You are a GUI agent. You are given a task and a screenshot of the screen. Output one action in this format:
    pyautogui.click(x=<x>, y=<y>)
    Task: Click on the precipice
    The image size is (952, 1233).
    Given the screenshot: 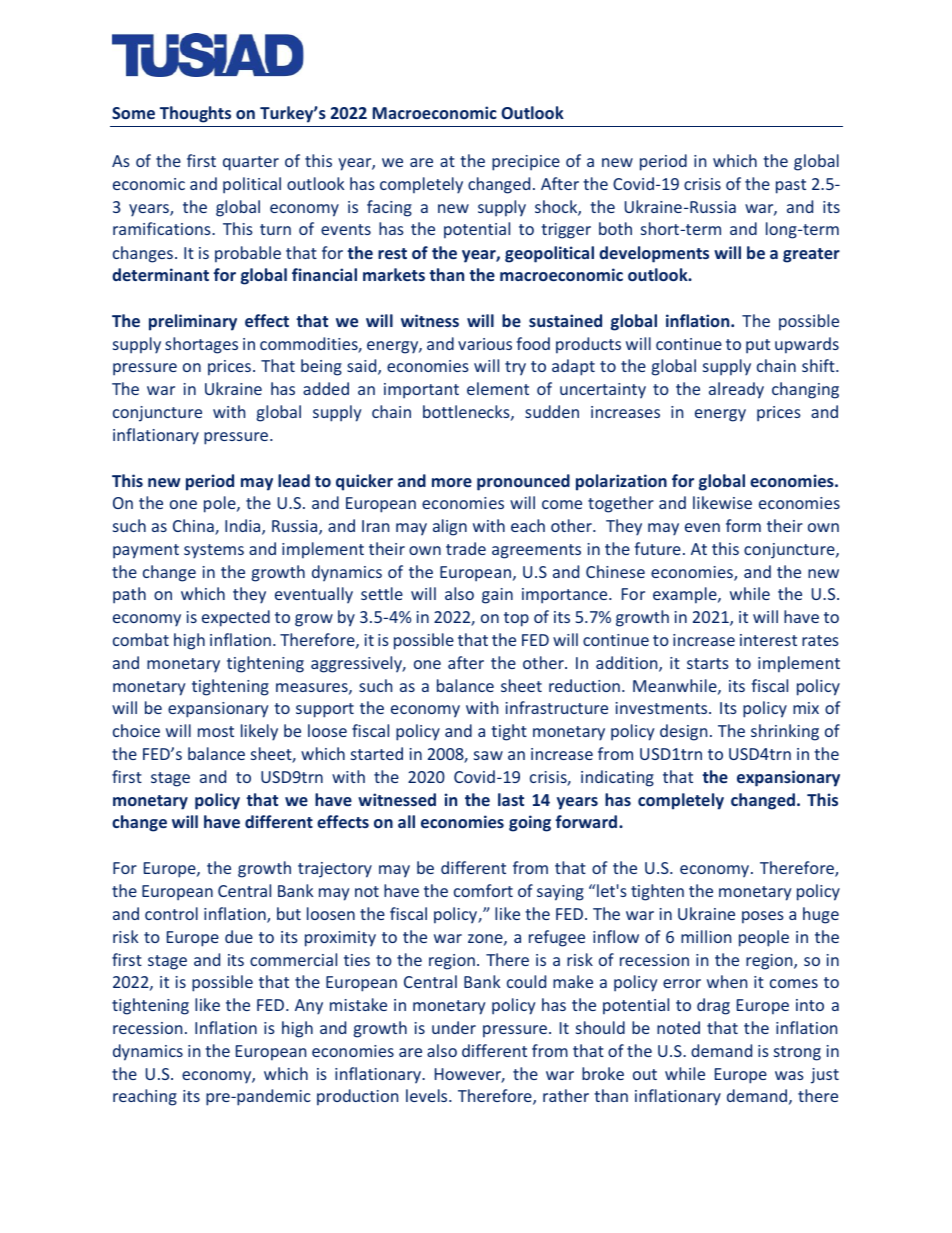 What is the action you would take?
    pyautogui.click(x=526, y=163)
